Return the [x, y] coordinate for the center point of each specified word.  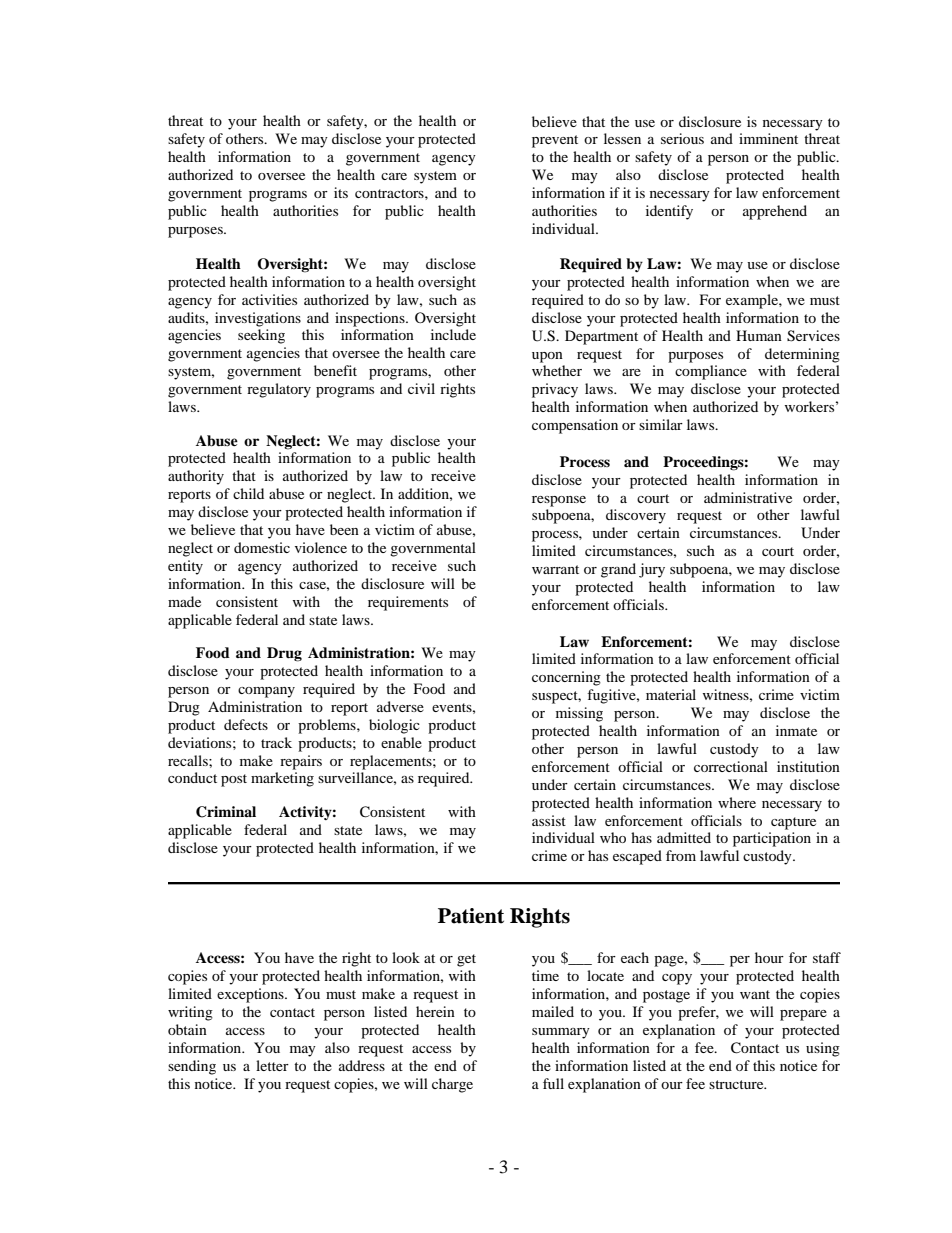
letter [272, 1065]
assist [549, 820]
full [553, 1083]
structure [737, 1084]
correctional [731, 766]
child [248, 493]
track [276, 742]
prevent [555, 141]
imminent [768, 138]
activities [269, 299]
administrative [748, 497]
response [559, 501]
